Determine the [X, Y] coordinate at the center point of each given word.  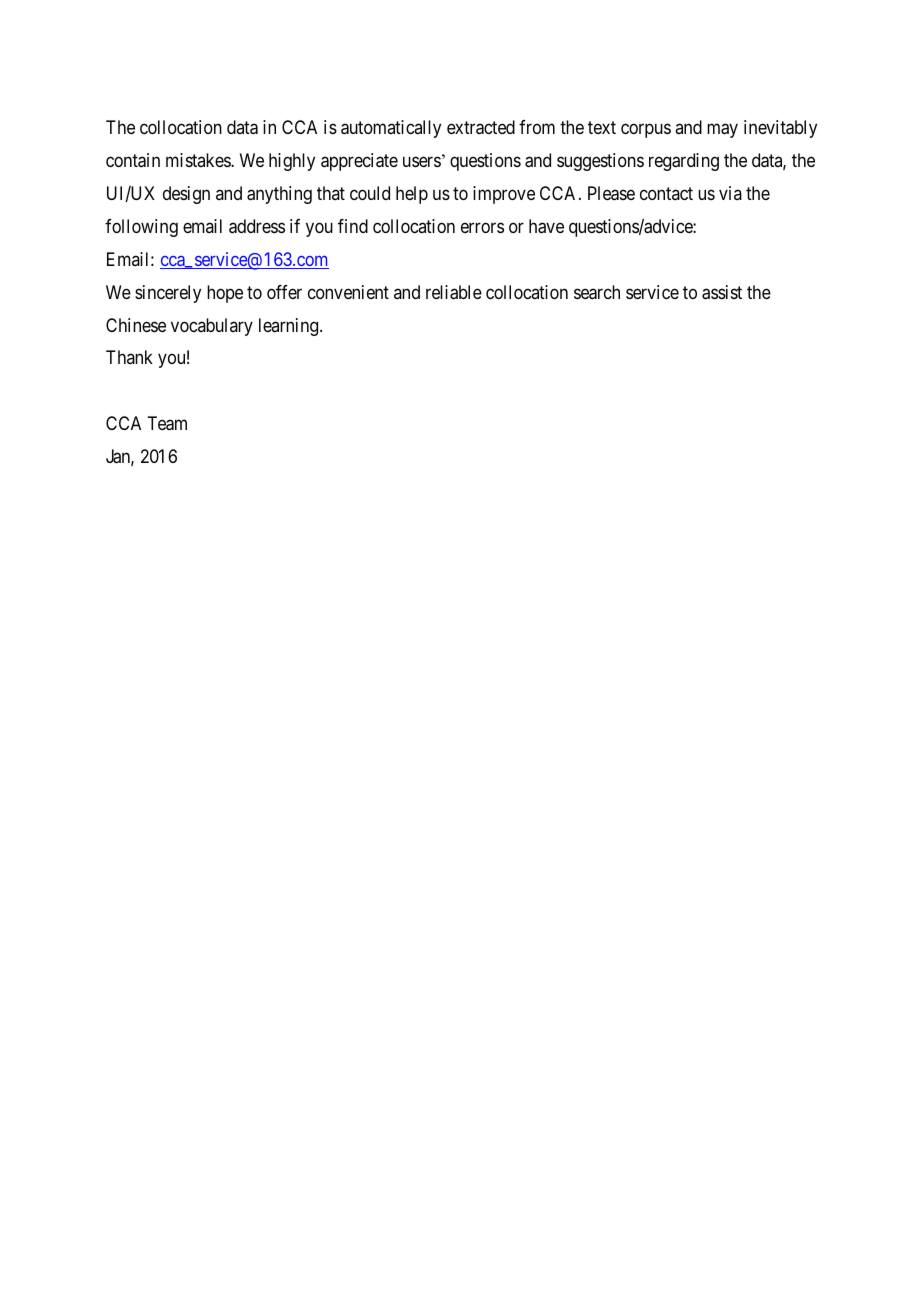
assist [722, 292]
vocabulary [212, 327]
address [257, 226]
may [722, 131]
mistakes [199, 160]
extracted [481, 127]
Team [167, 423]
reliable [454, 292]
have [546, 226]
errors [482, 227]
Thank [129, 357]
